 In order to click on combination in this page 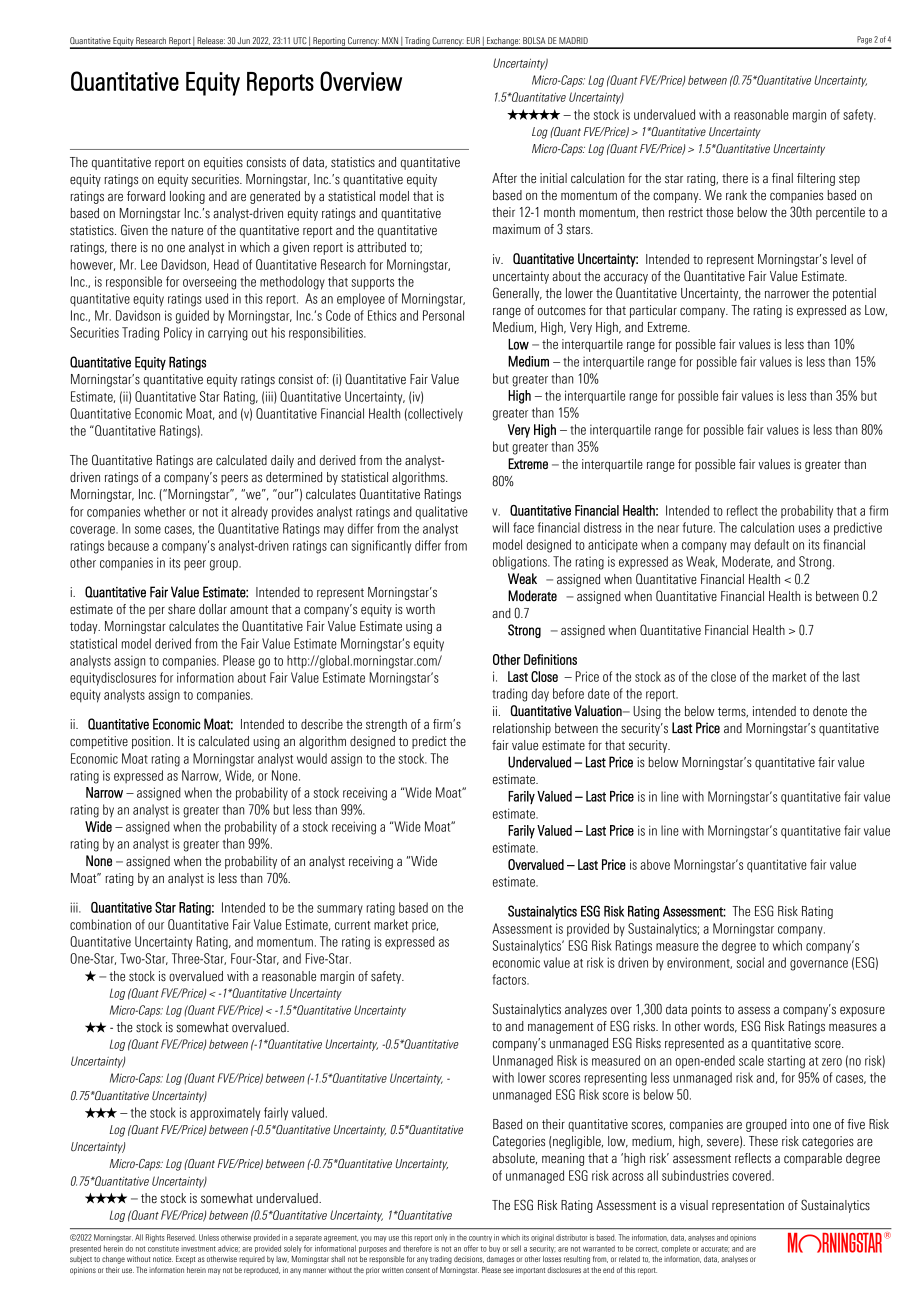, I will do `click(100, 924)`.
